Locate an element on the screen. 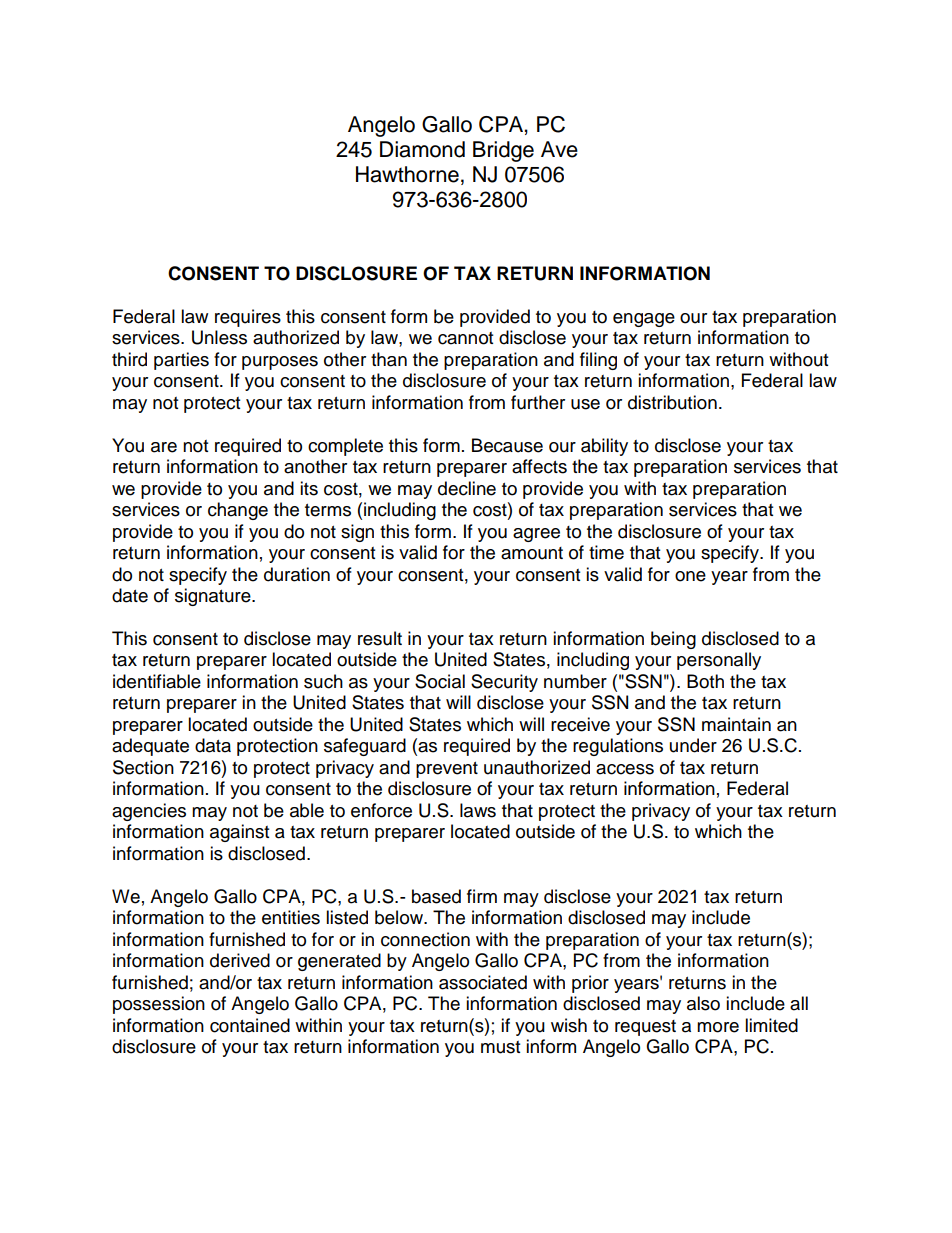 Image resolution: width=952 pixels, height=1233 pixels. Ave is located at coordinates (559, 149).
